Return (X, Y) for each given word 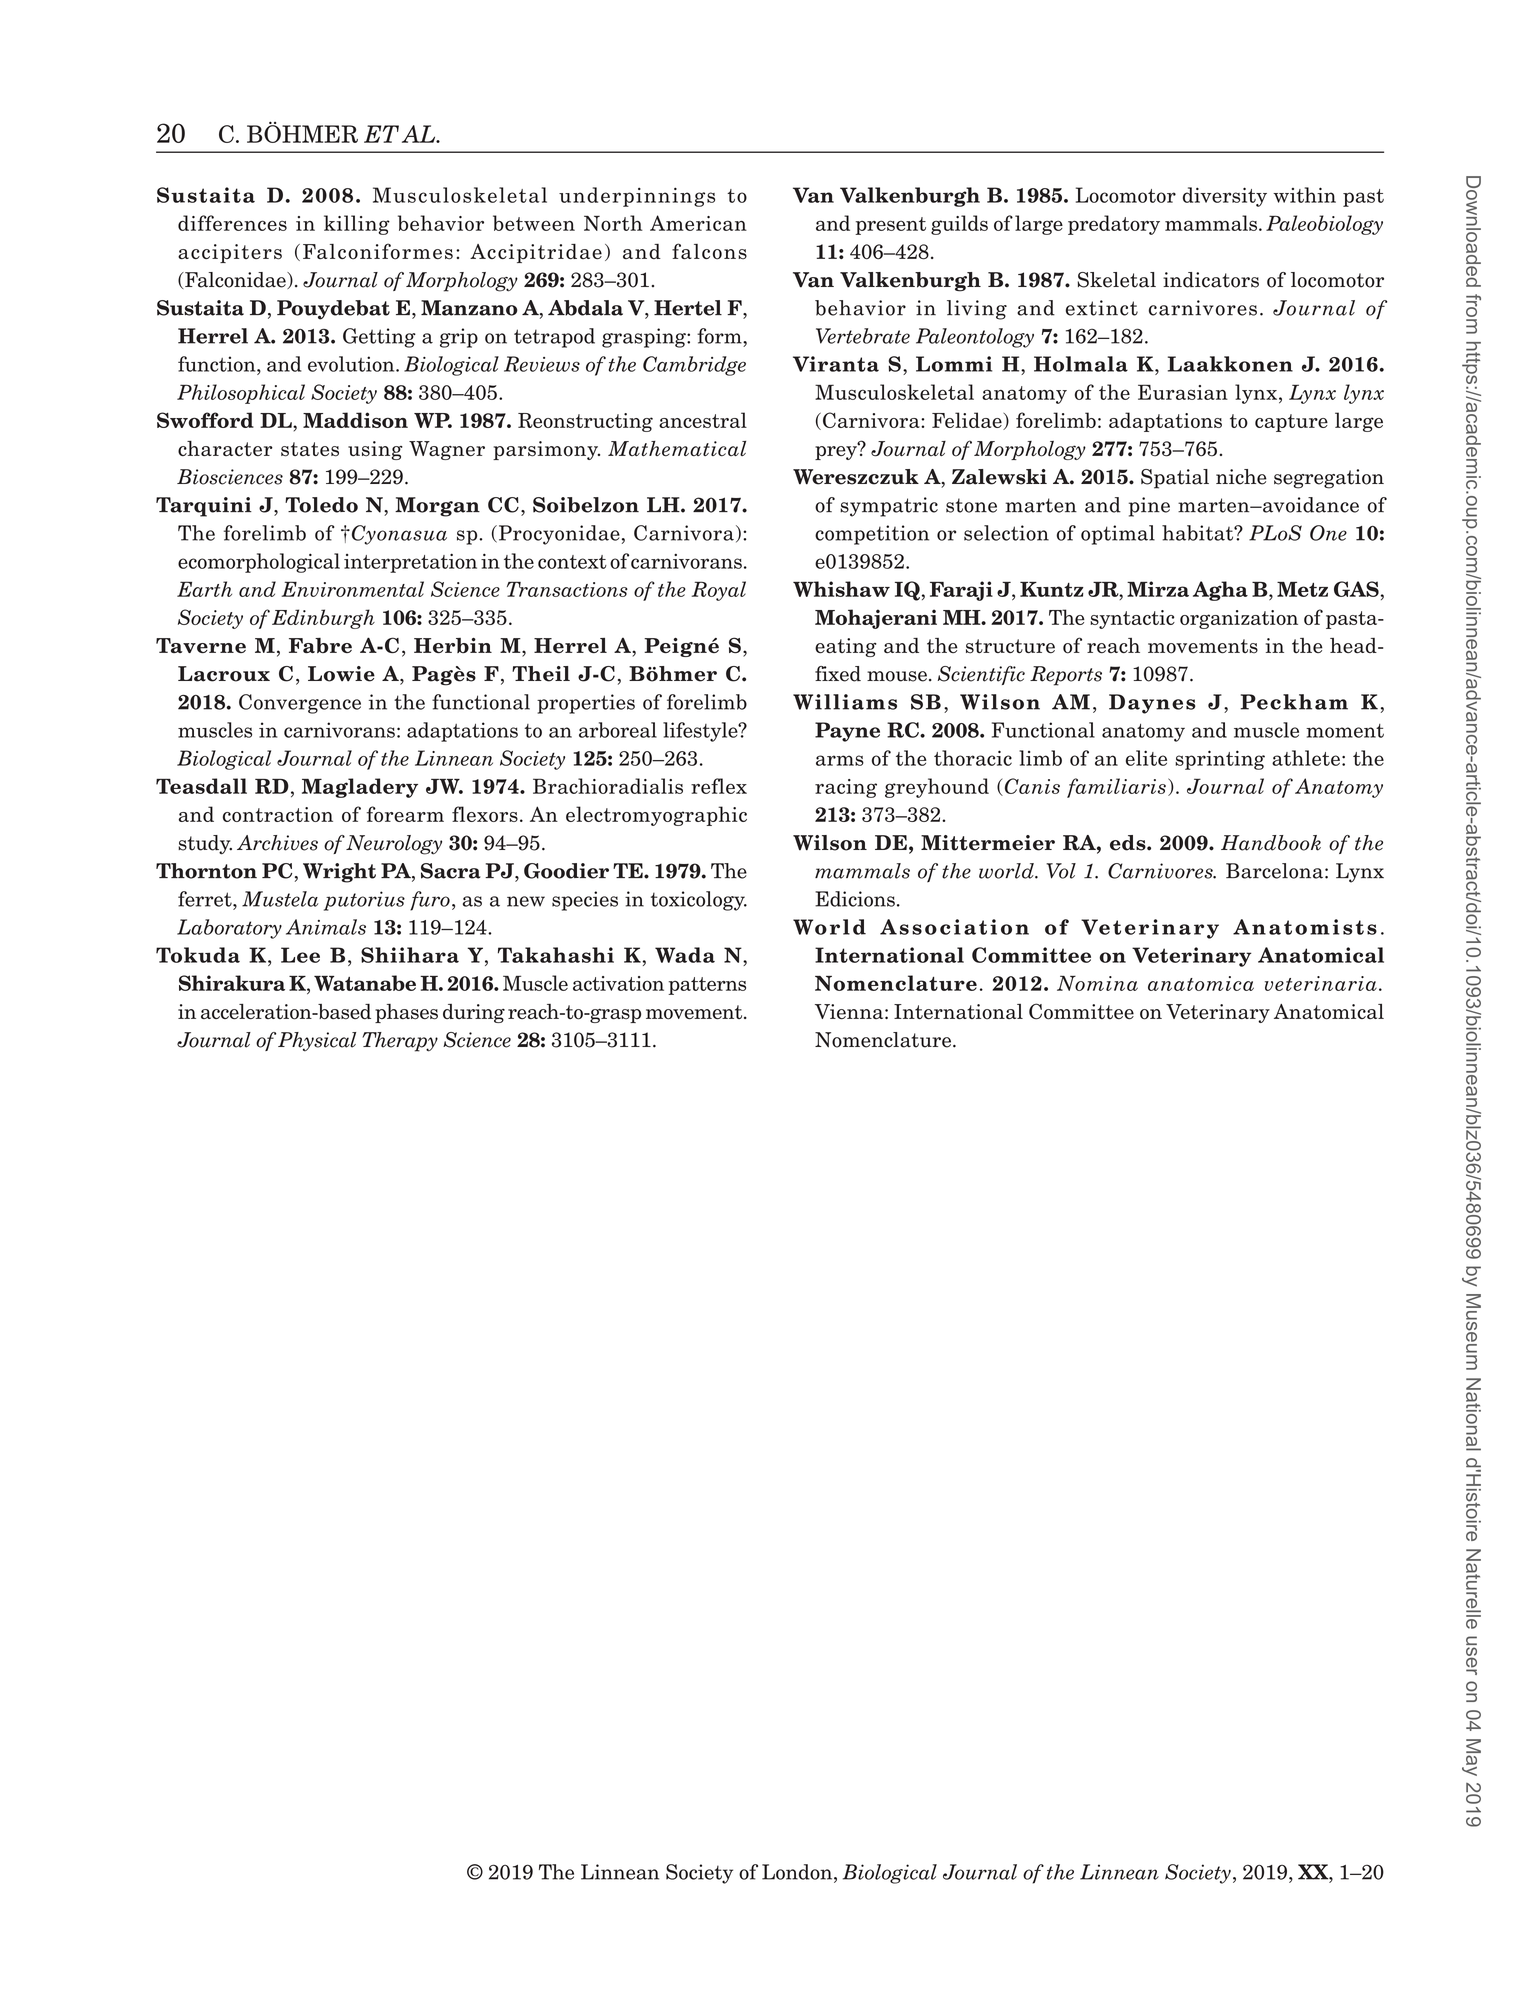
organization (1239, 619)
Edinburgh (323, 619)
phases (406, 1013)
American (698, 223)
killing (357, 225)
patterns (707, 986)
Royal (719, 591)
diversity (1225, 197)
